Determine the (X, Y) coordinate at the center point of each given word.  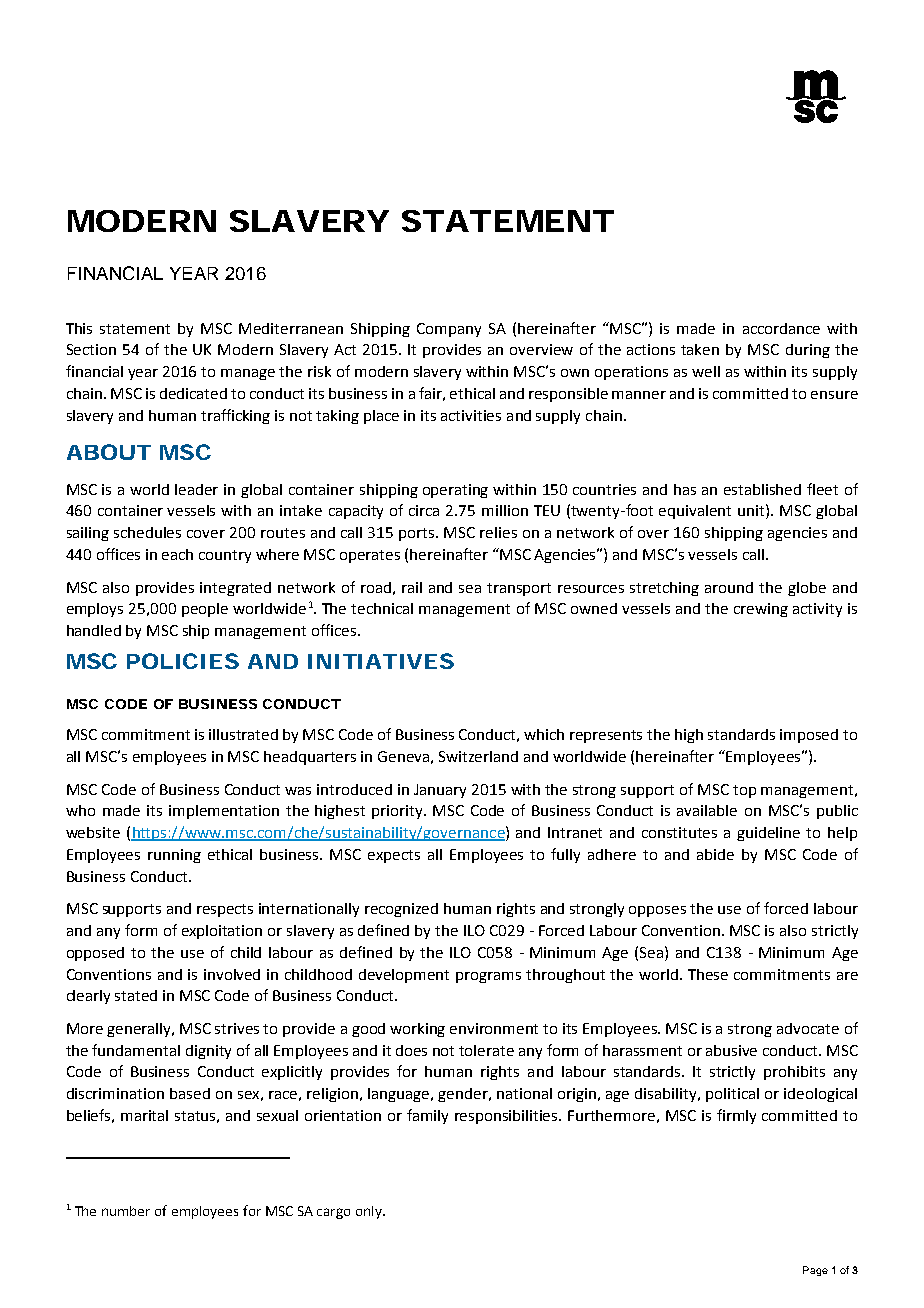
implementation (224, 812)
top (744, 791)
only (370, 1212)
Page (815, 1271)
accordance (781, 328)
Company (449, 330)
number (126, 1211)
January (440, 791)
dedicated (193, 393)
